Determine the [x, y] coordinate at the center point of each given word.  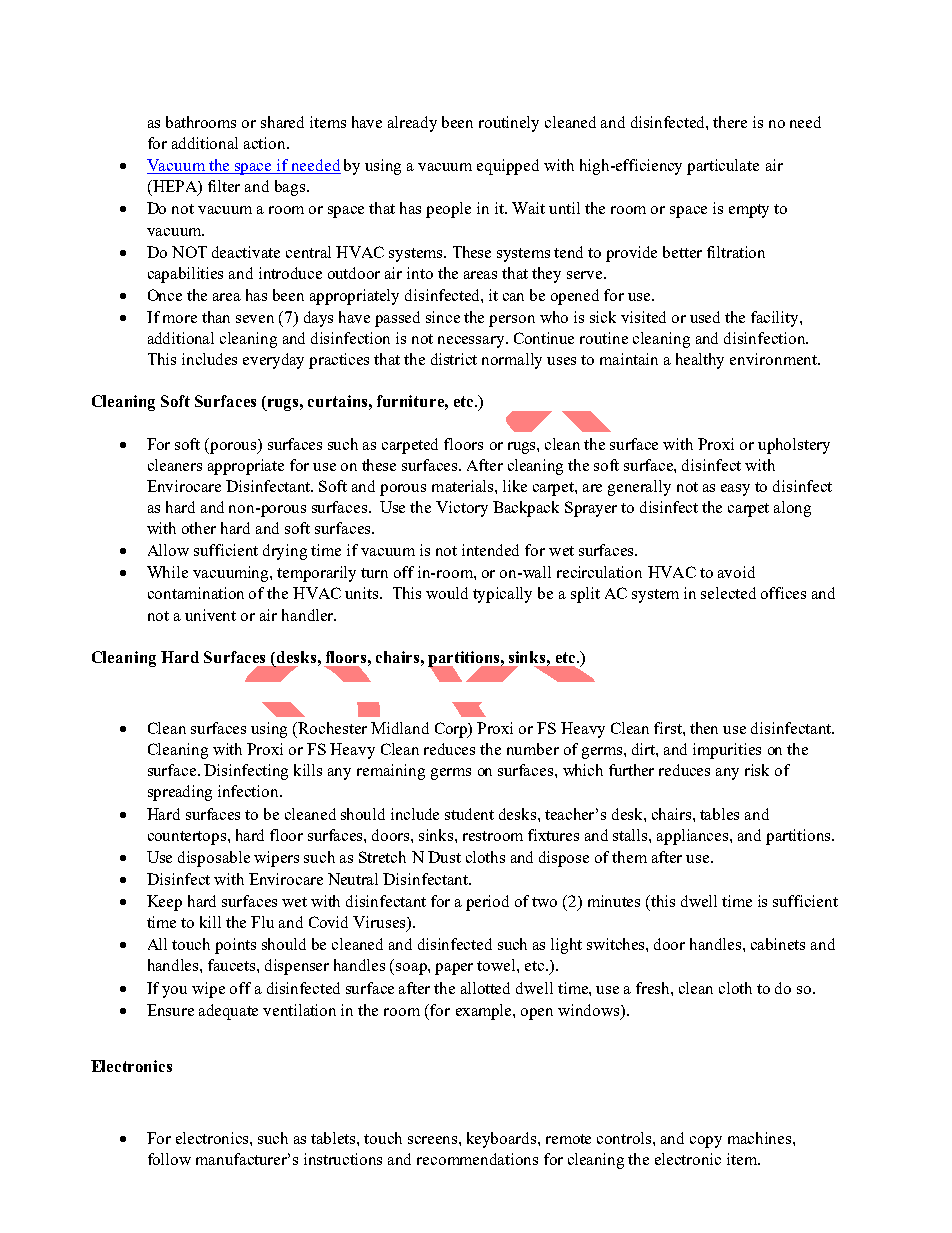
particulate [723, 167]
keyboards [503, 1140]
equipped [508, 167]
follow [169, 1159]
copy [706, 1142]
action [266, 143]
